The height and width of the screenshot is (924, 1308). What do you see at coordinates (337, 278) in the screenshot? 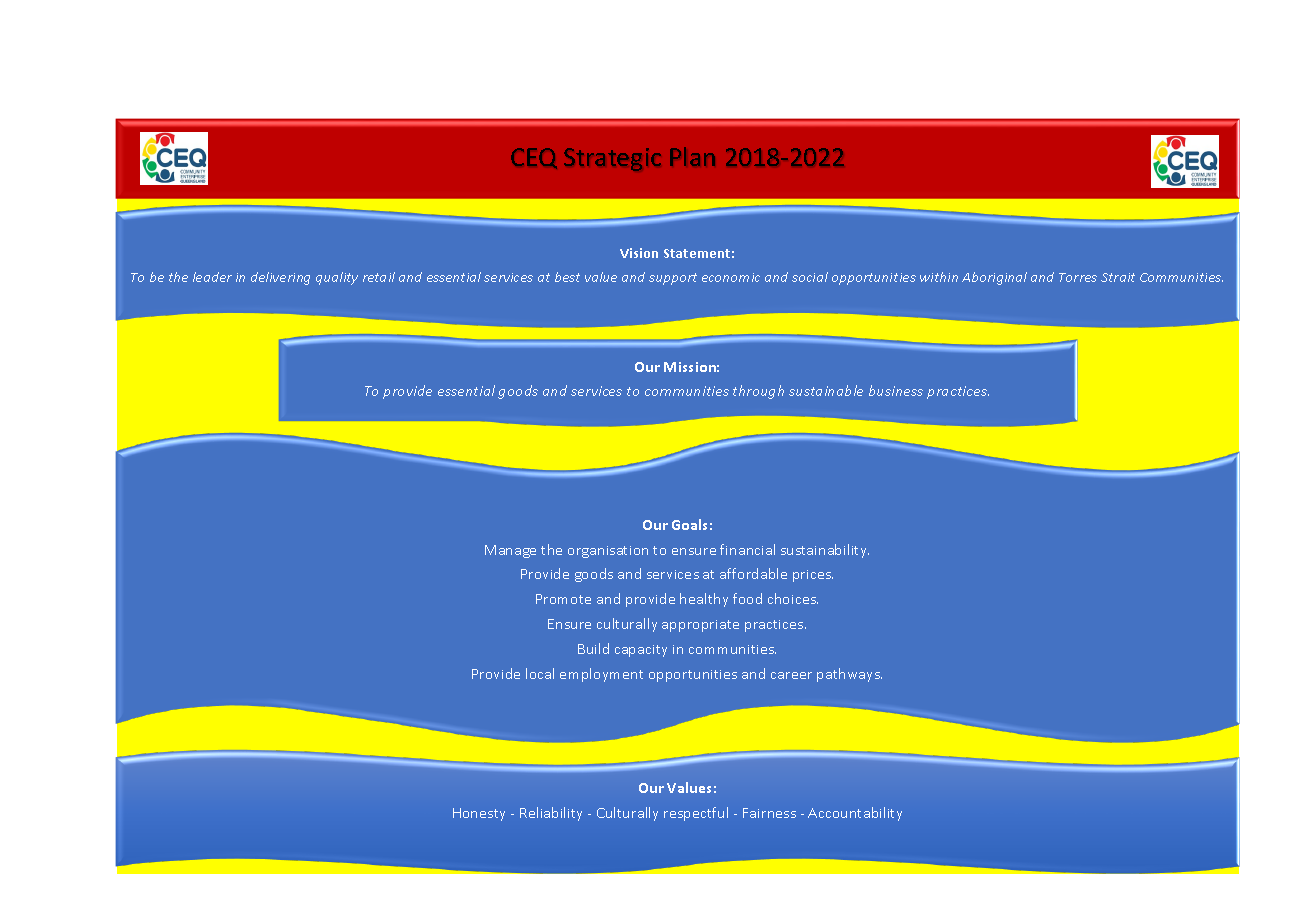
I see `quality` at bounding box center [337, 278].
